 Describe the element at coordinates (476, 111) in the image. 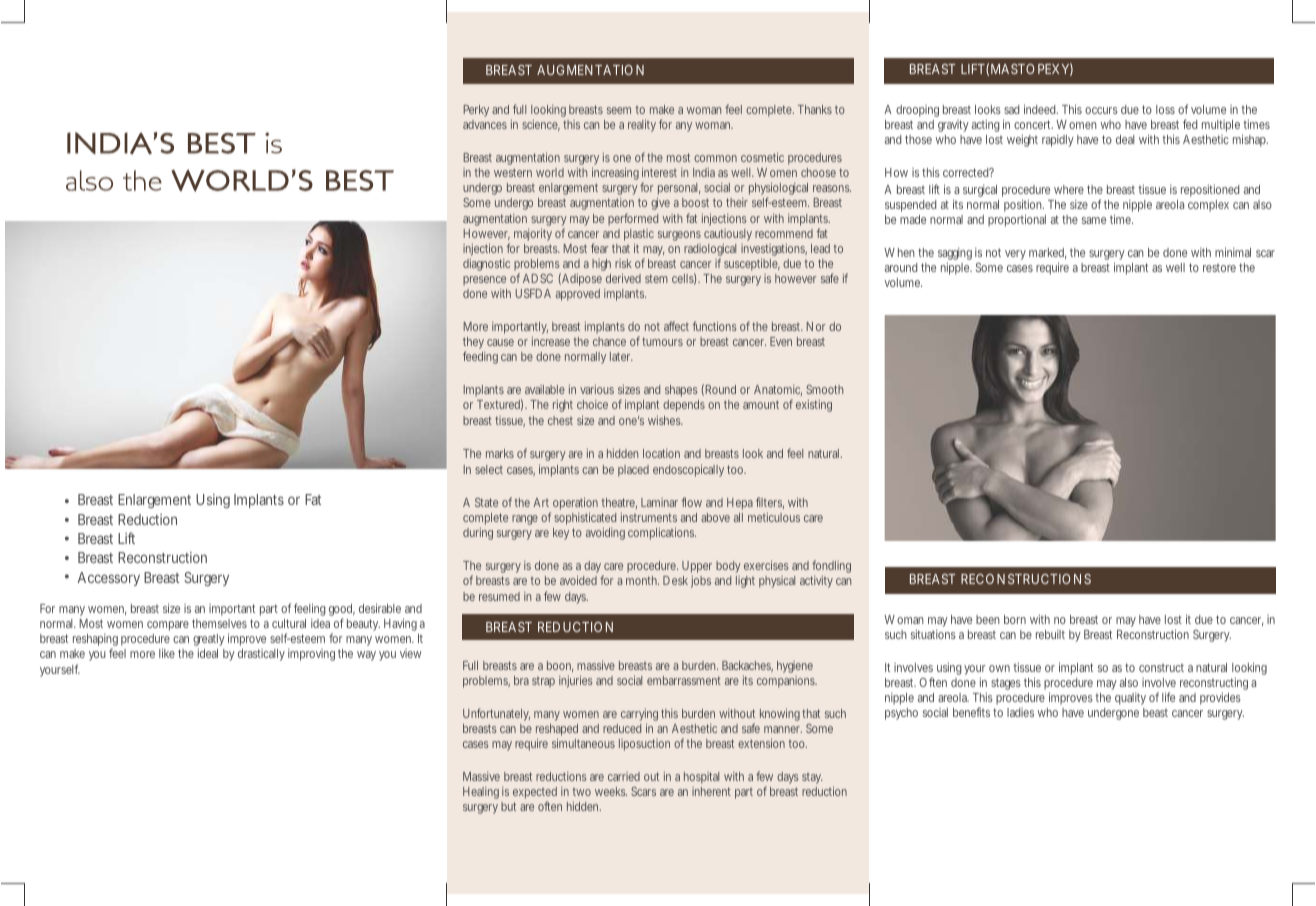

I see `Perky` at that location.
